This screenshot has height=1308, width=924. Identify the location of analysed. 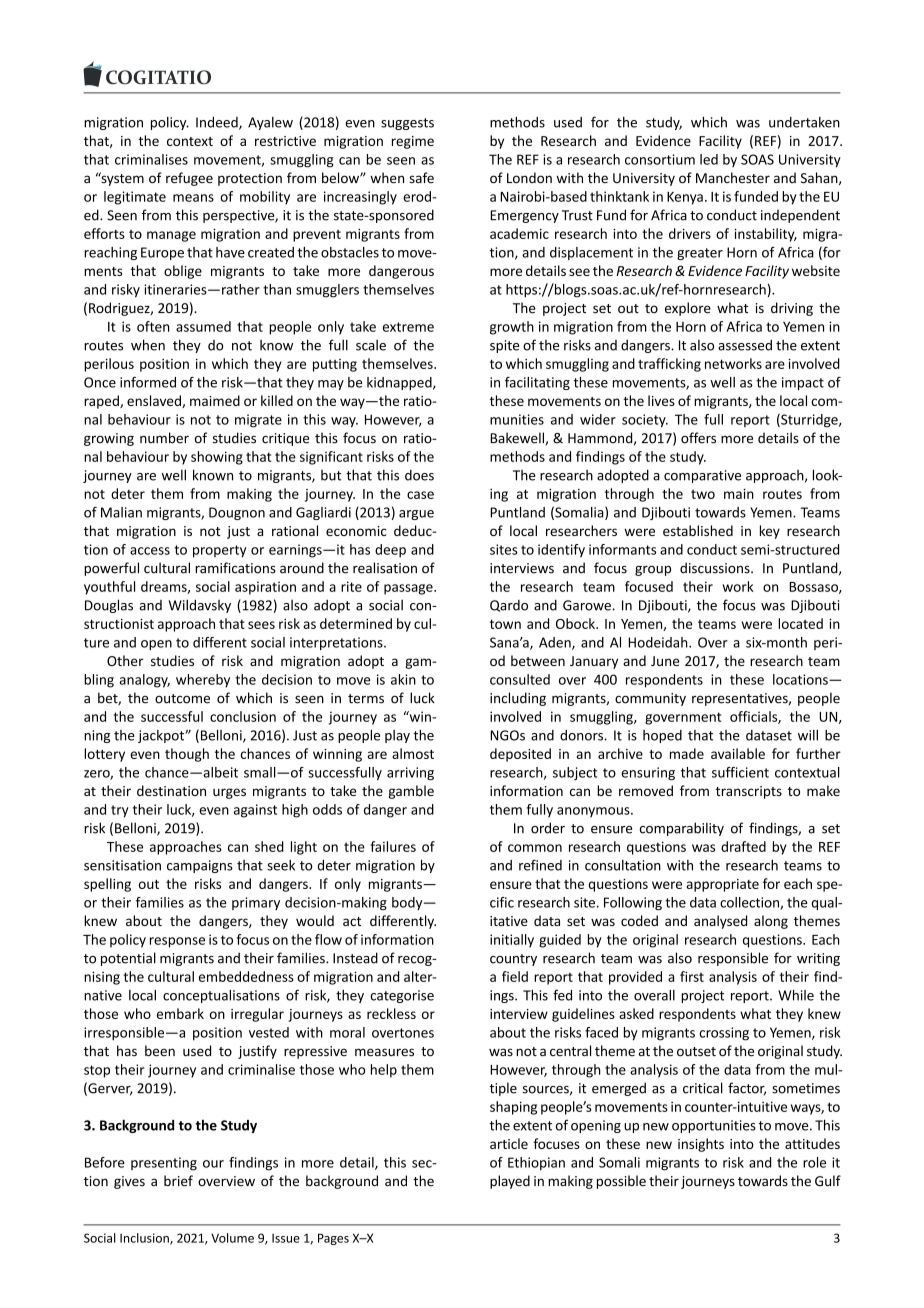
(720, 922).
